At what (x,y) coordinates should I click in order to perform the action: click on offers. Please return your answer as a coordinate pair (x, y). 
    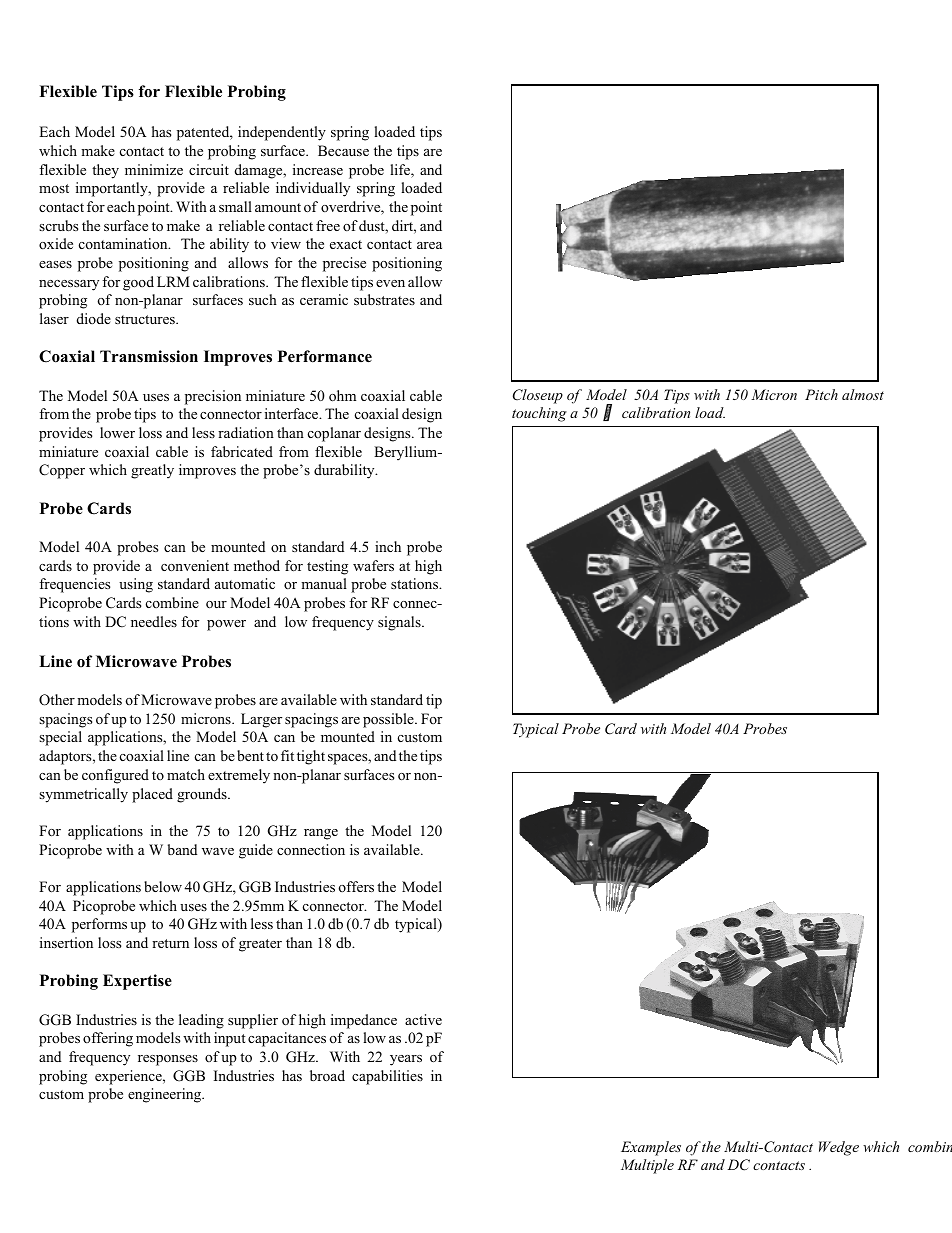
    Looking at the image, I should click on (356, 886).
